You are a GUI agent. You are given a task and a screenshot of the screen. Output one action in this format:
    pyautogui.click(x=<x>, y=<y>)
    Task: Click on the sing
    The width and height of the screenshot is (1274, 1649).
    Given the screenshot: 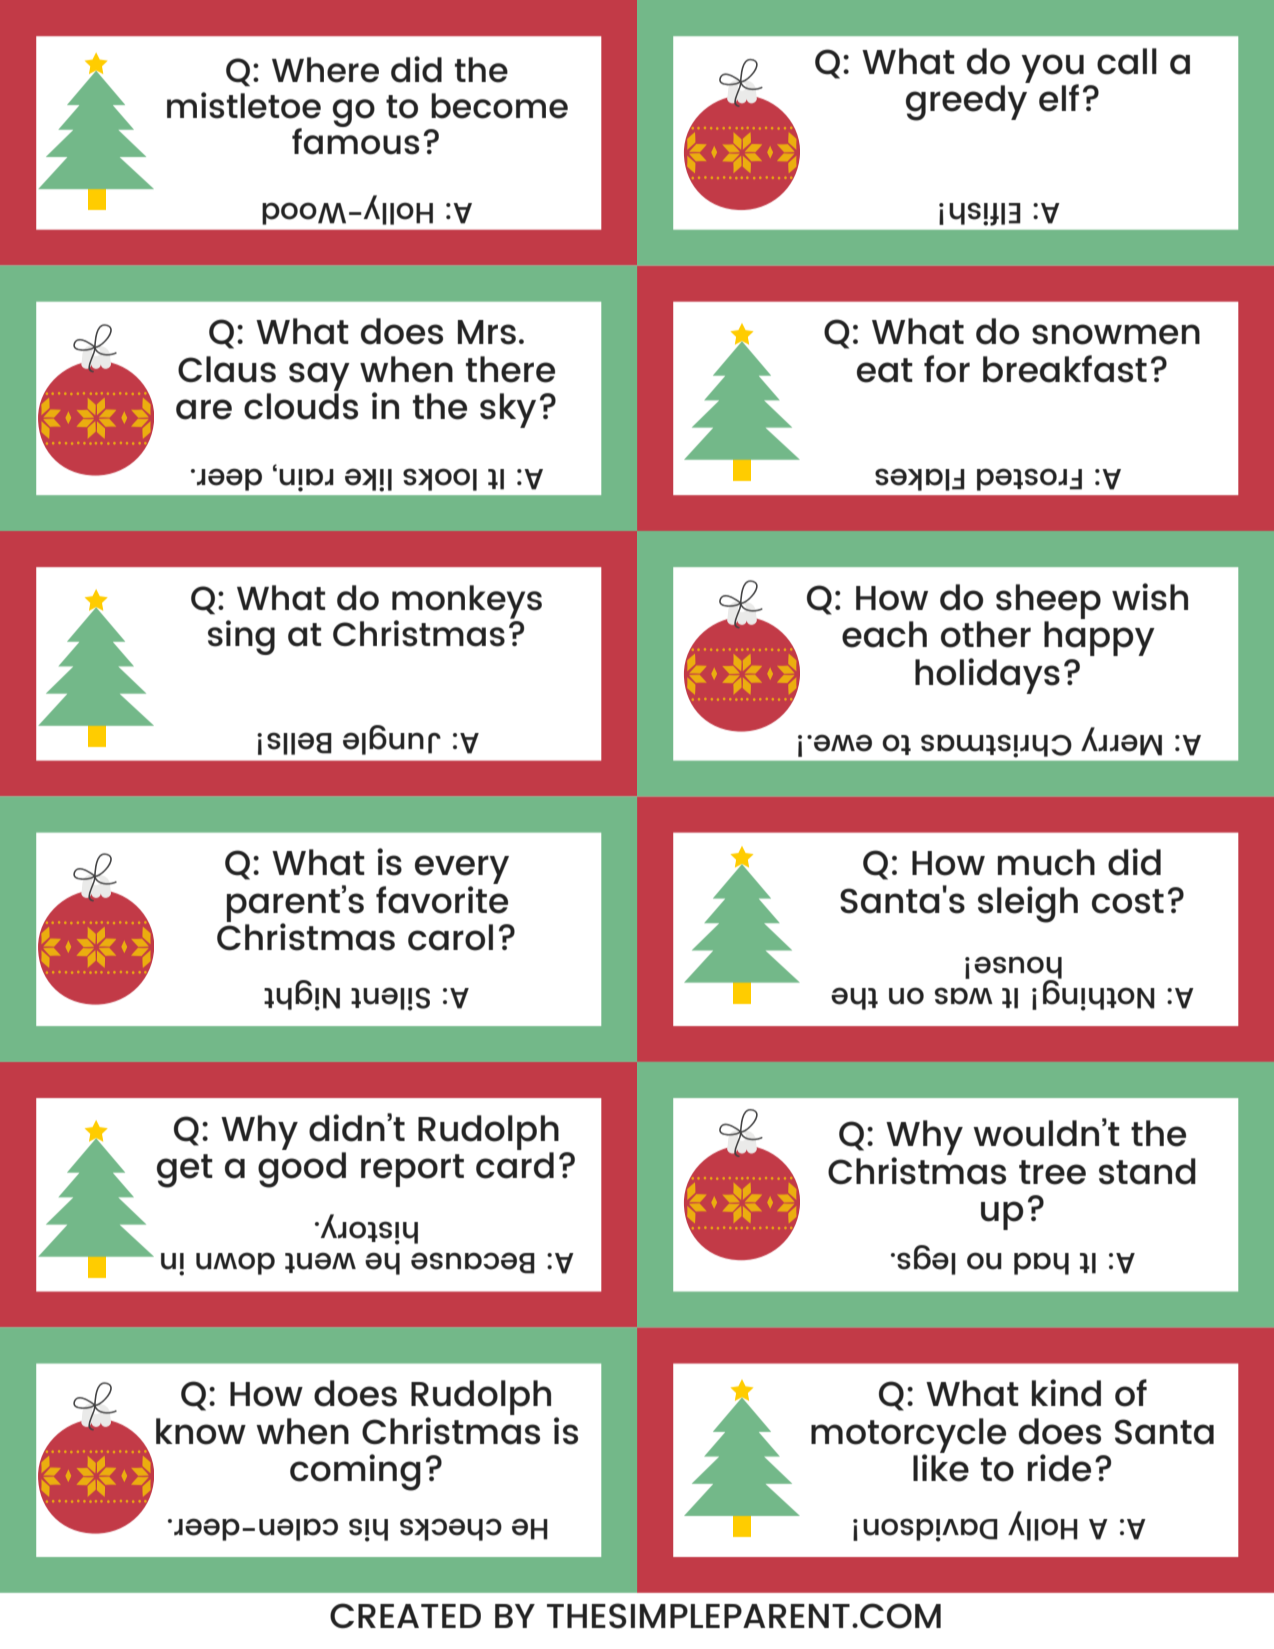 What is the action you would take?
    pyautogui.click(x=241, y=637)
